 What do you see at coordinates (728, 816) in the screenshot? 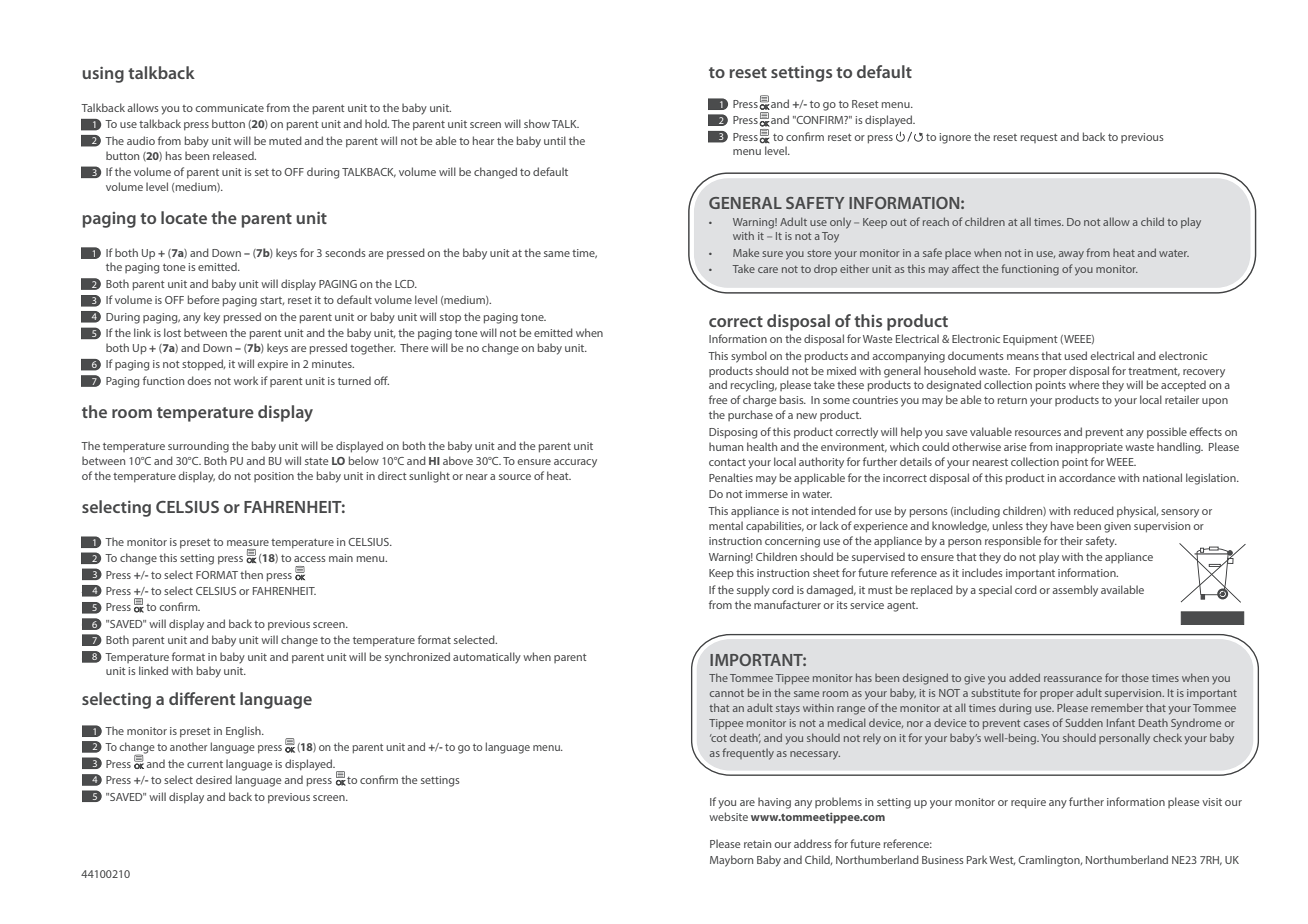
I see `website` at bounding box center [728, 816].
